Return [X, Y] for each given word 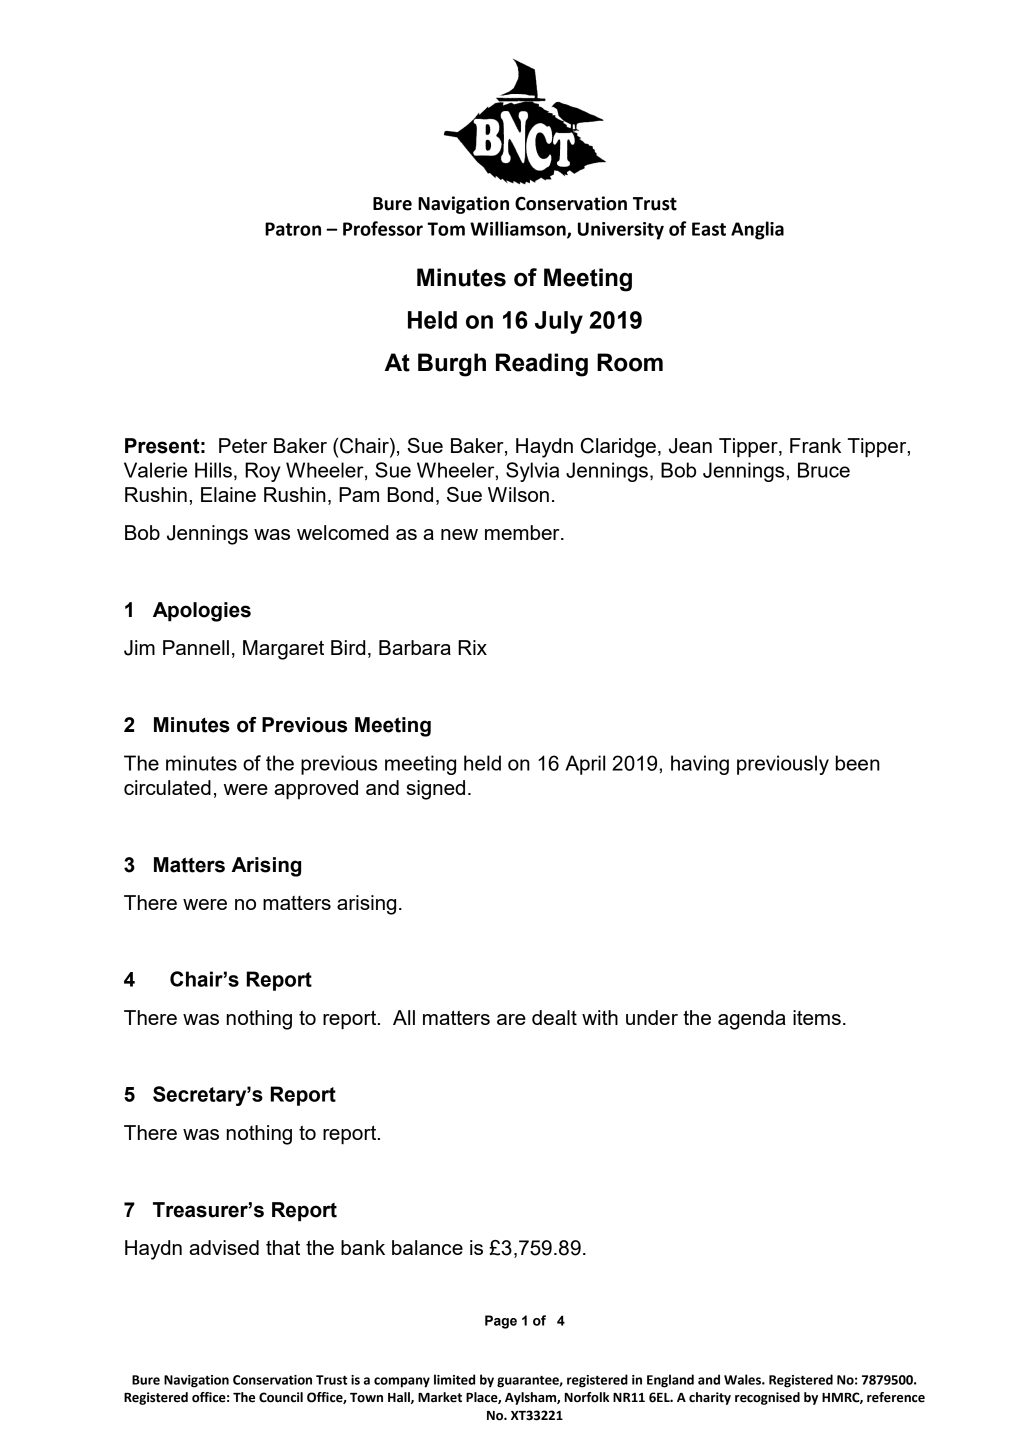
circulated [167, 787]
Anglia [757, 230]
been [858, 763]
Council [281, 1397]
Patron [293, 229]
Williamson [519, 229]
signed [436, 790]
